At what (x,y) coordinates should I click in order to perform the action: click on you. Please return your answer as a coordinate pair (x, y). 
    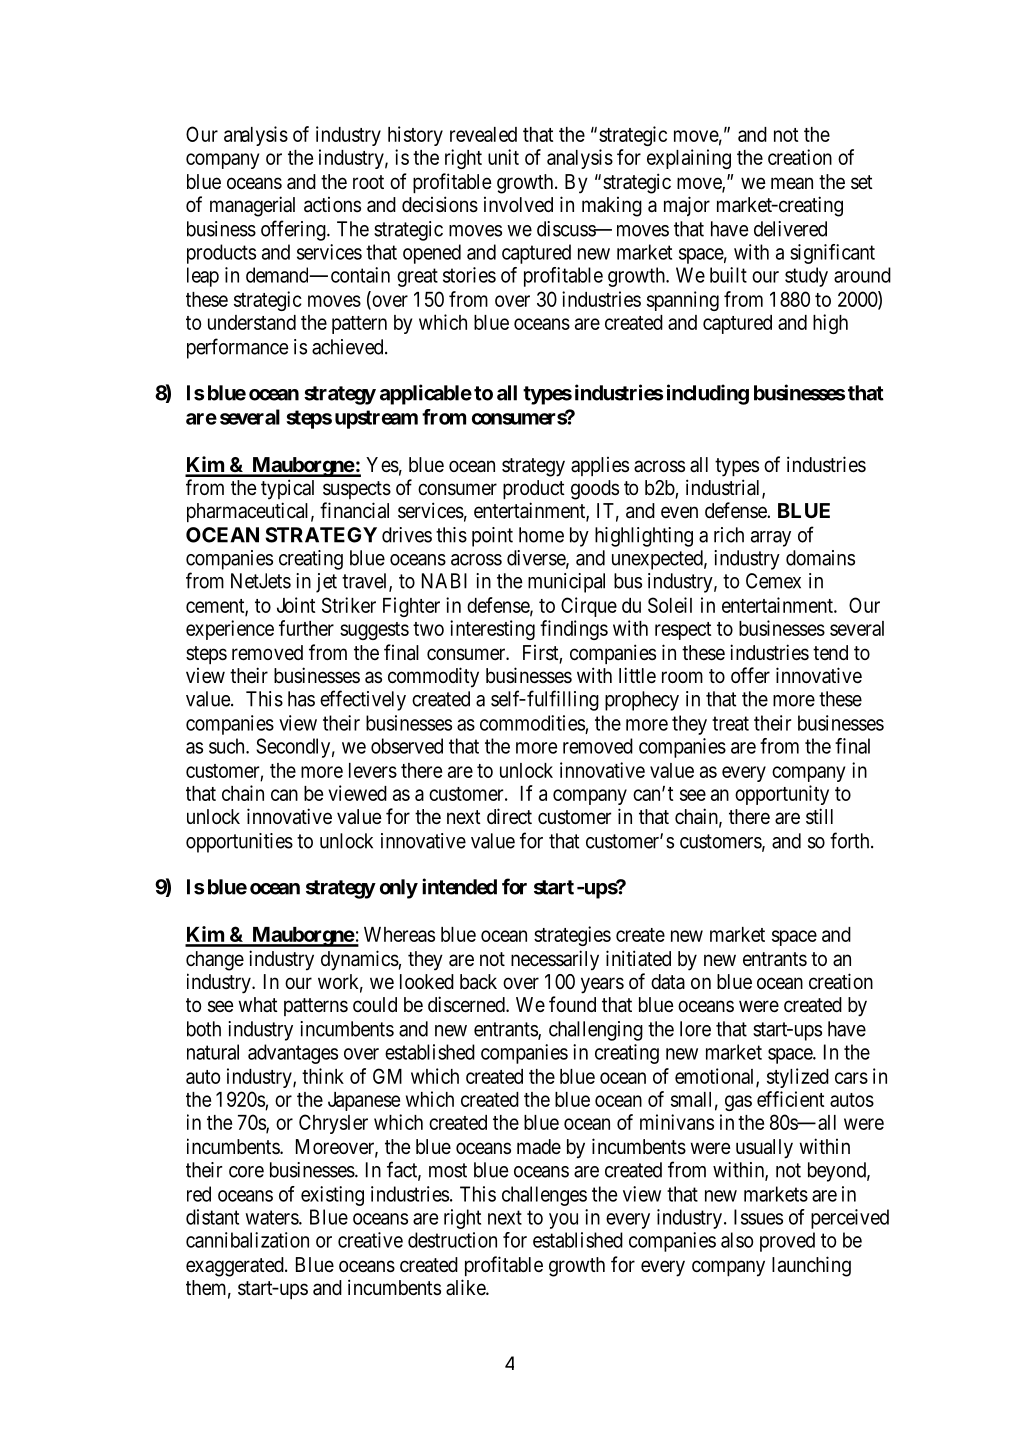
    Looking at the image, I should click on (563, 1221).
